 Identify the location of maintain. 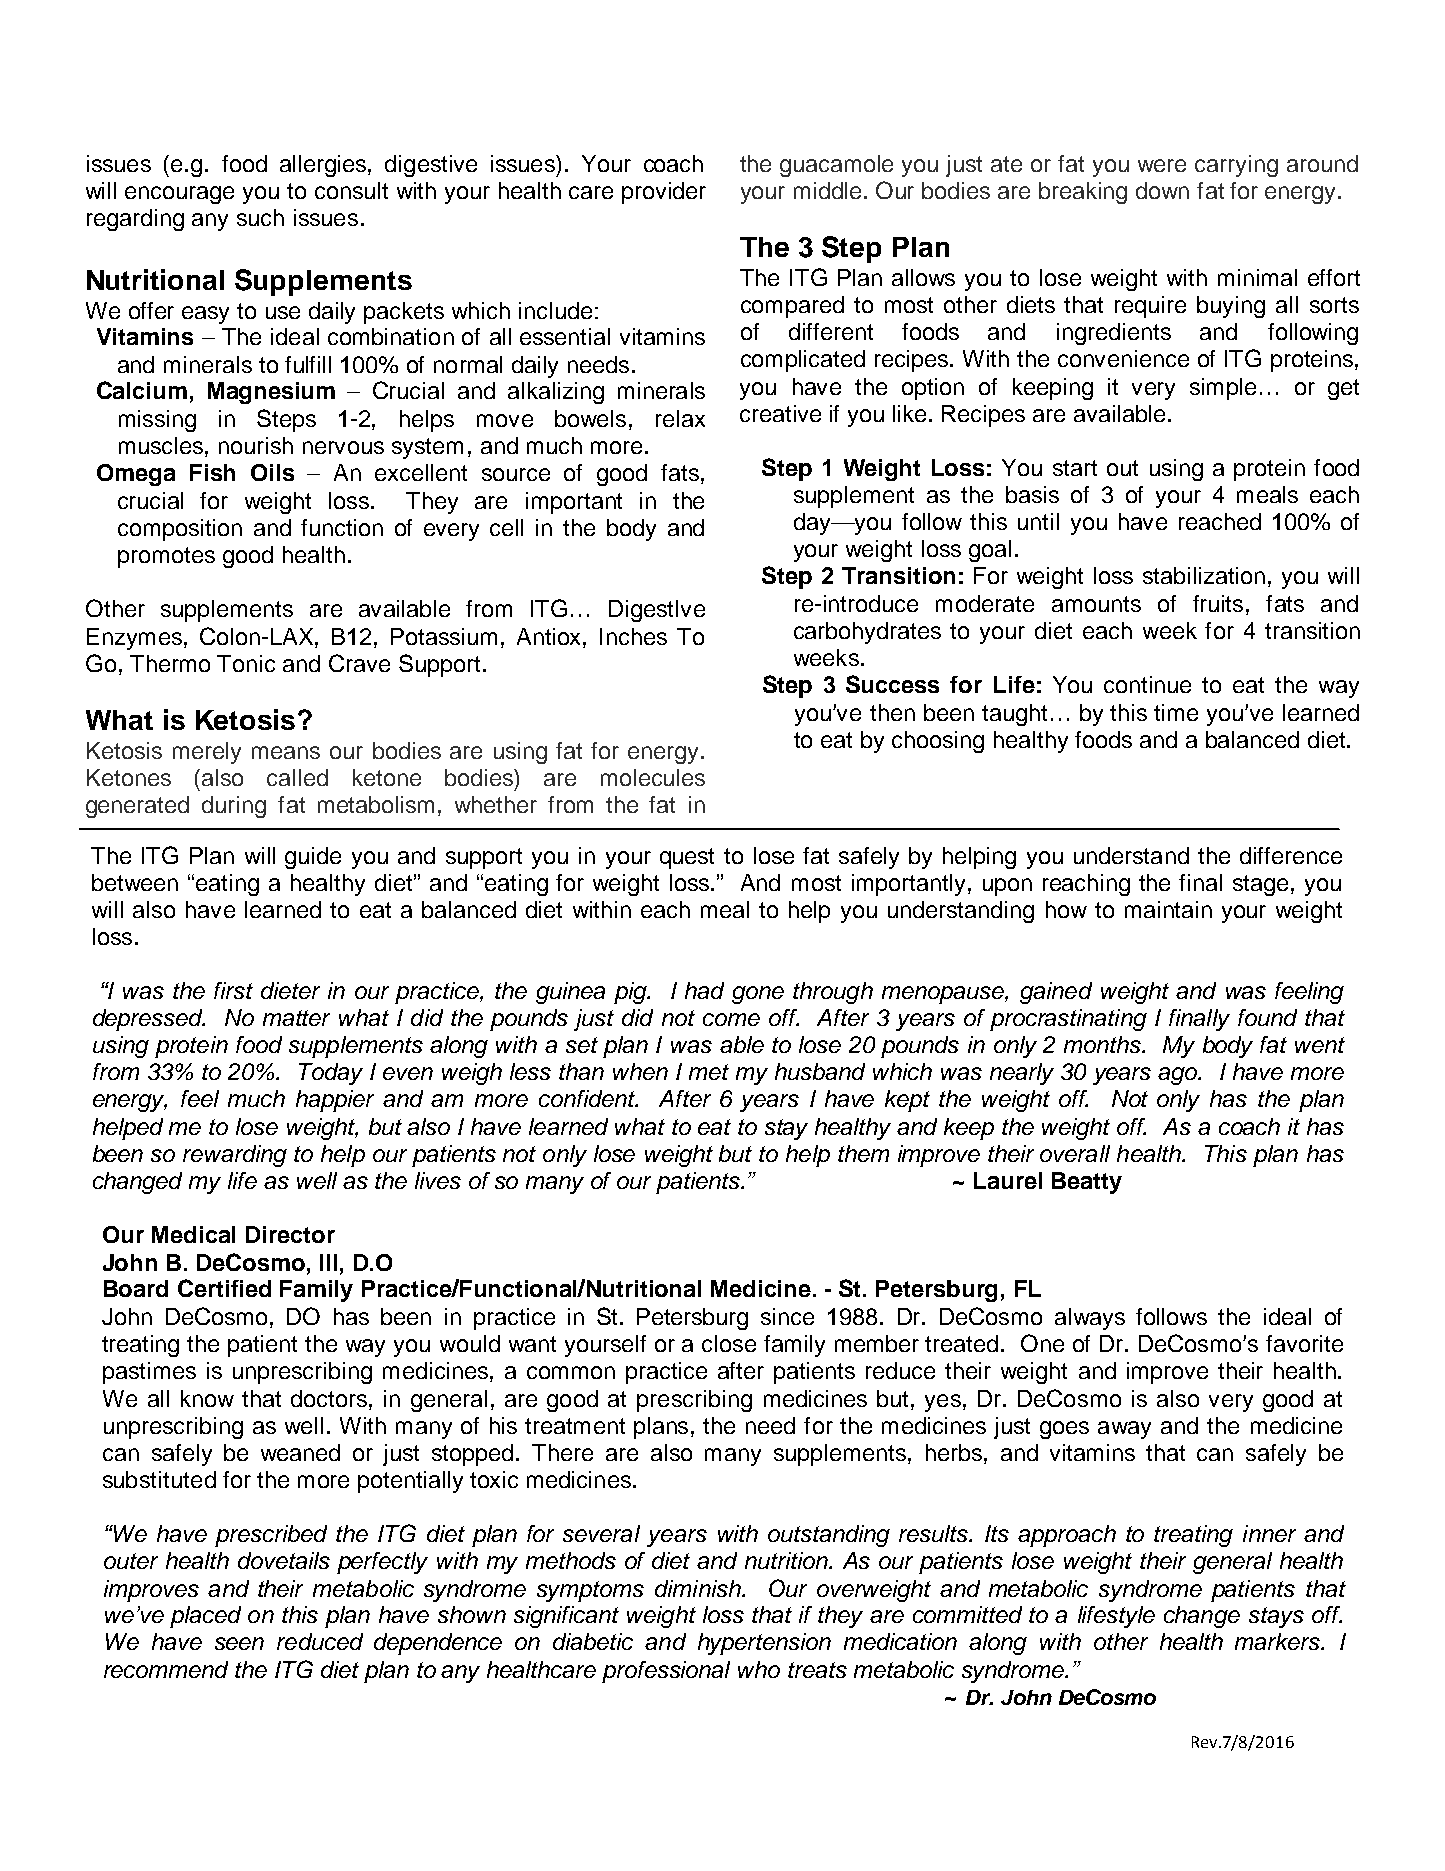
(1168, 909).
